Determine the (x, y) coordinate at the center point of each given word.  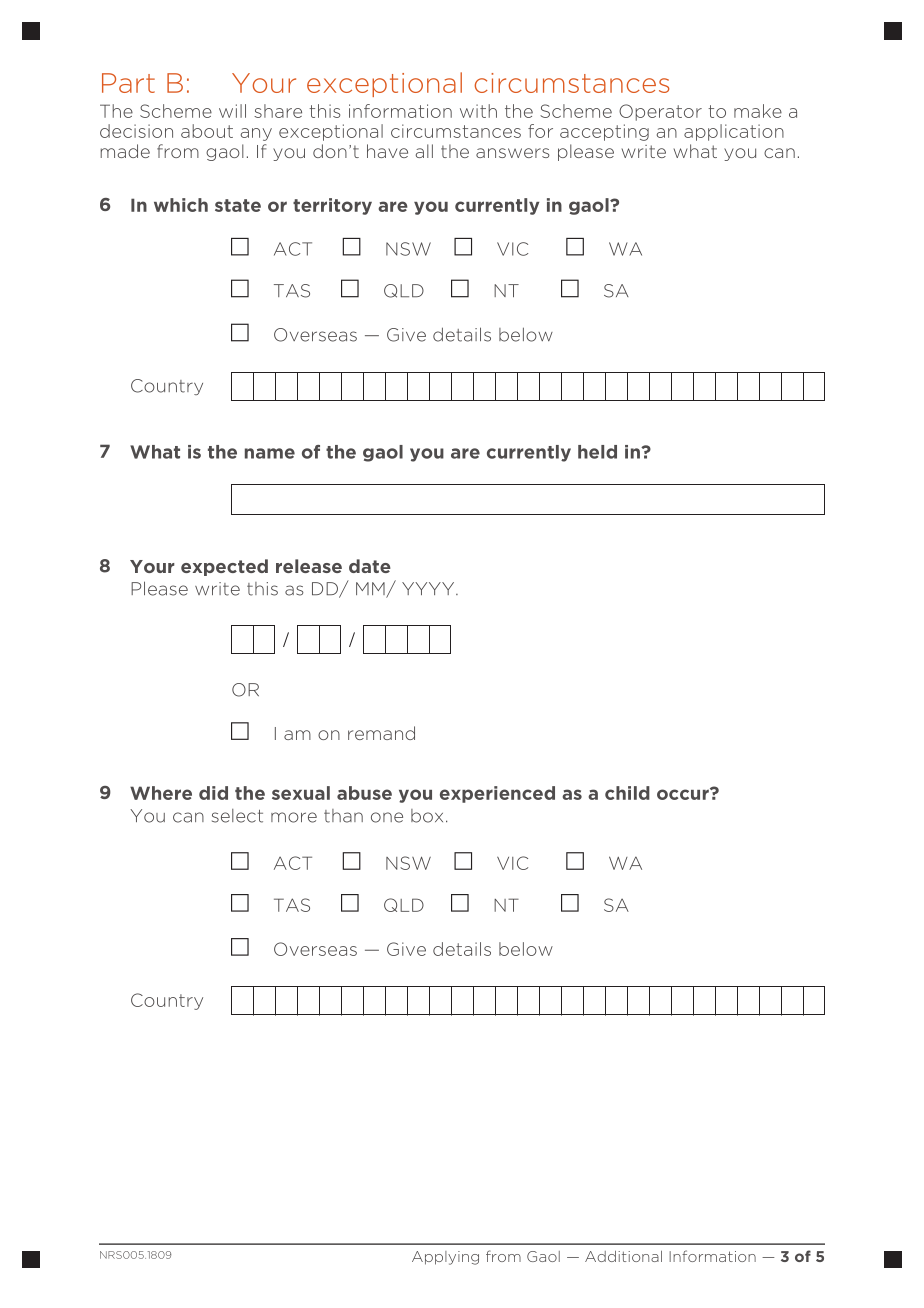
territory (332, 206)
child (627, 793)
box (427, 816)
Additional (623, 1256)
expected (224, 567)
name (270, 453)
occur (684, 794)
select (237, 816)
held (597, 452)
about (207, 131)
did (213, 793)
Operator (660, 112)
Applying (445, 1258)
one (387, 817)
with (478, 111)
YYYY (429, 588)
